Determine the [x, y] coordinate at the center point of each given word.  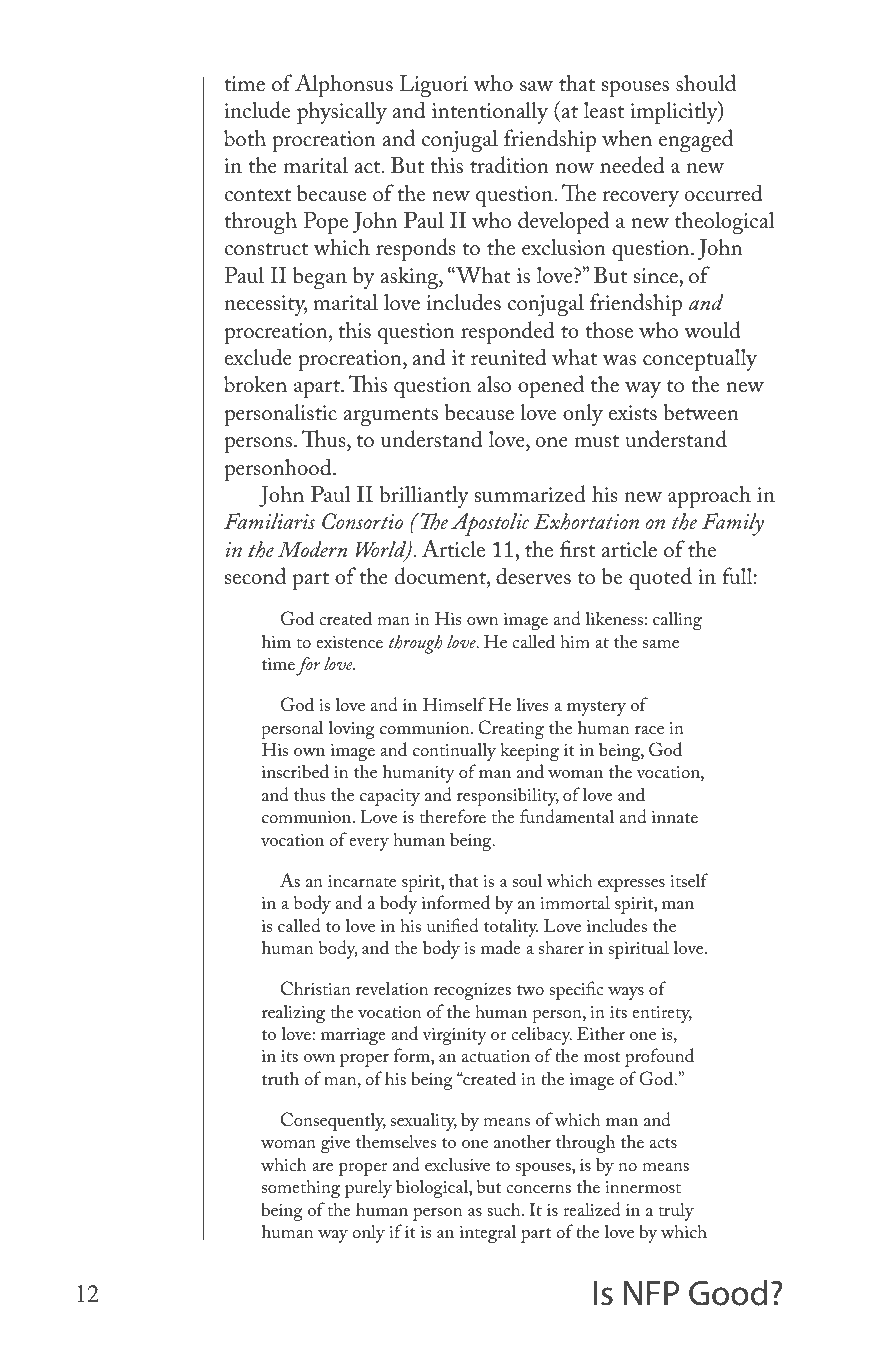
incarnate [362, 881]
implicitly [675, 113]
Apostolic [490, 524]
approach [709, 497]
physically [342, 113]
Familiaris [269, 521]
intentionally [490, 112]
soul [527, 880]
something [301, 1188]
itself [689, 880]
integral [488, 1233]
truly [676, 1211]
